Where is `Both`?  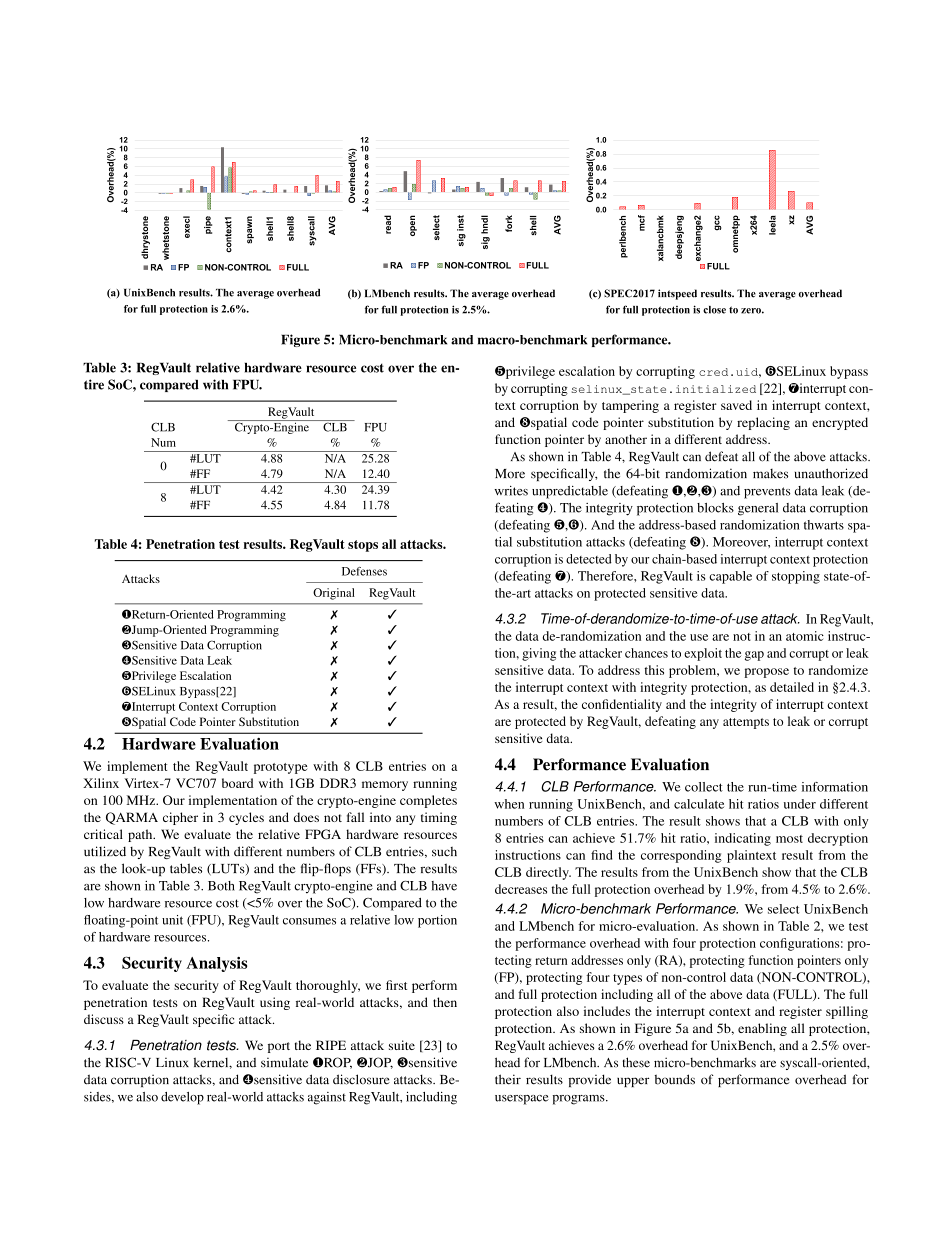
Both is located at coordinates (221, 886).
